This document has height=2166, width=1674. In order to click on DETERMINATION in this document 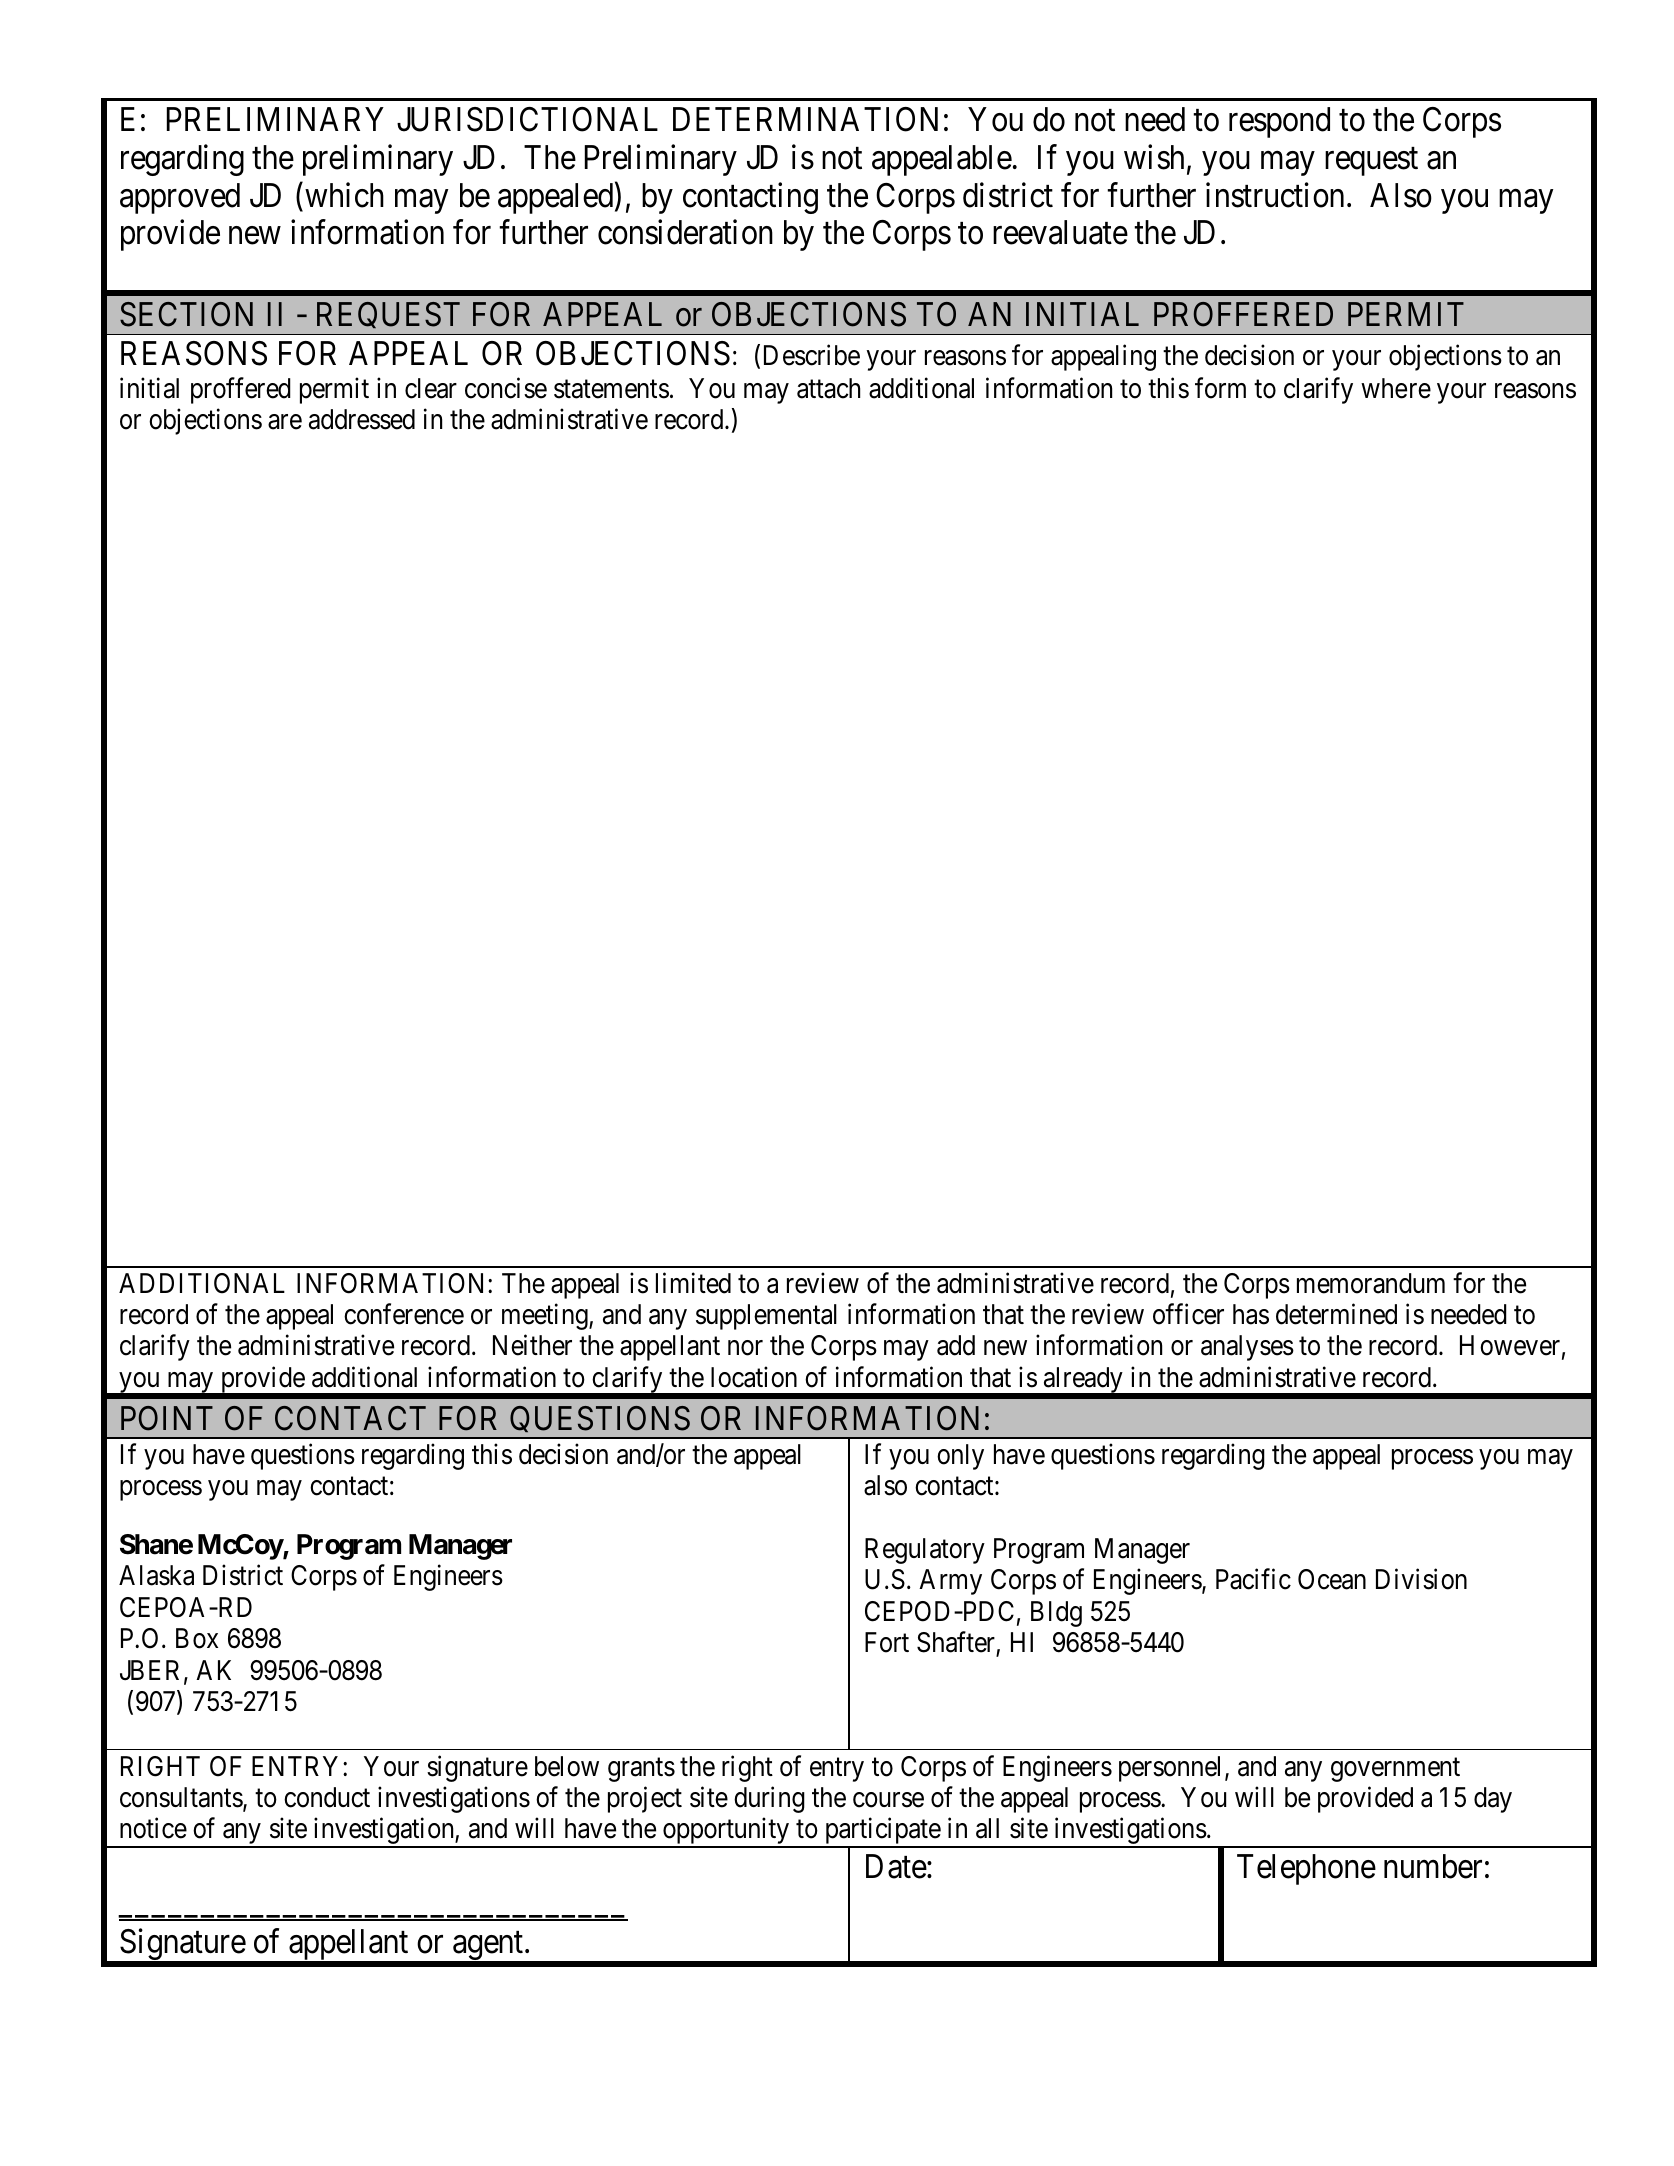, I will do `click(805, 119)`.
